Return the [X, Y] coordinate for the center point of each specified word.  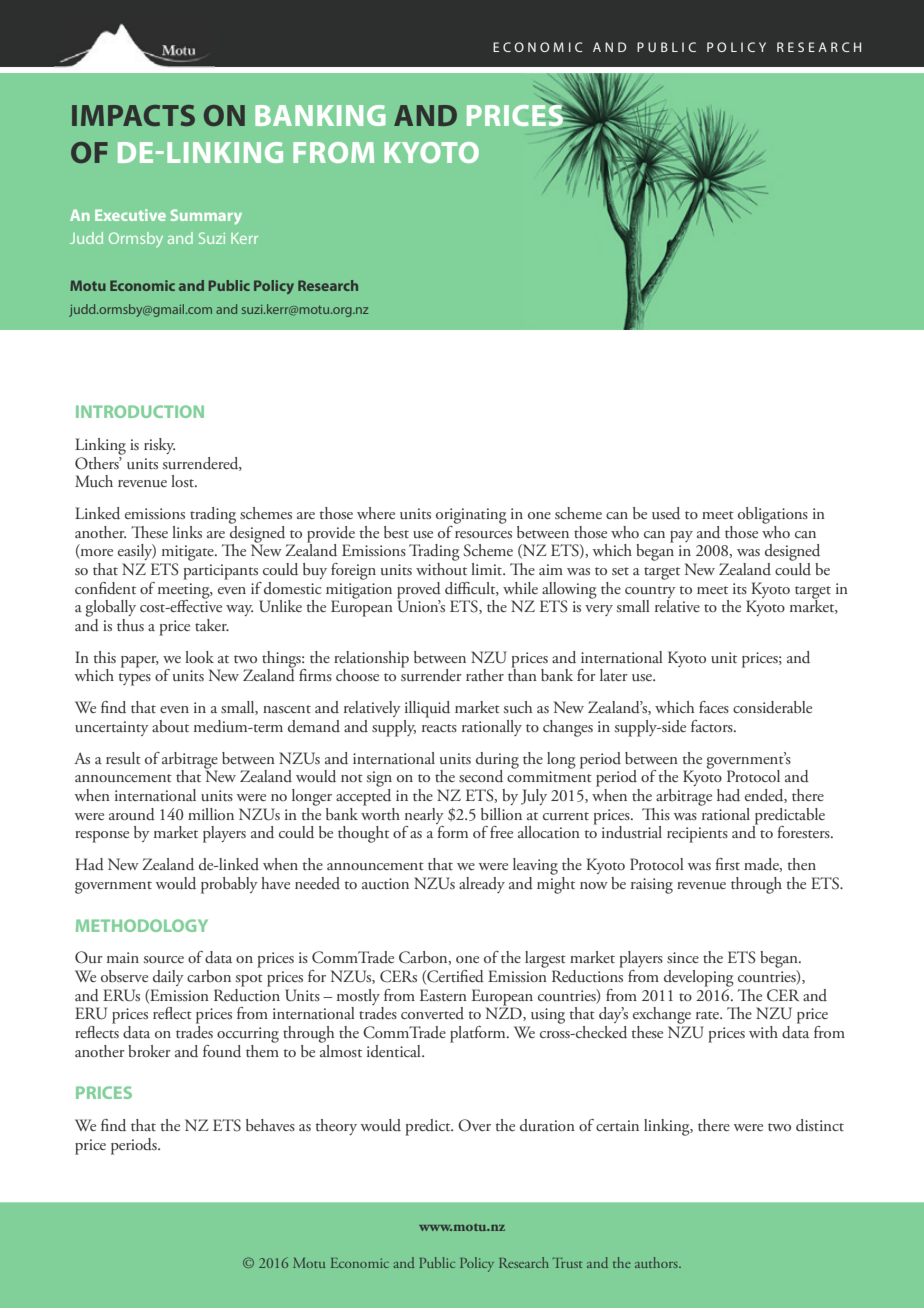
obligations [773, 515]
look [199, 657]
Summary [206, 217]
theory [336, 1127]
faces [714, 707]
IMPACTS [133, 115]
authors [657, 1262]
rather [485, 675]
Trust [567, 1262]
